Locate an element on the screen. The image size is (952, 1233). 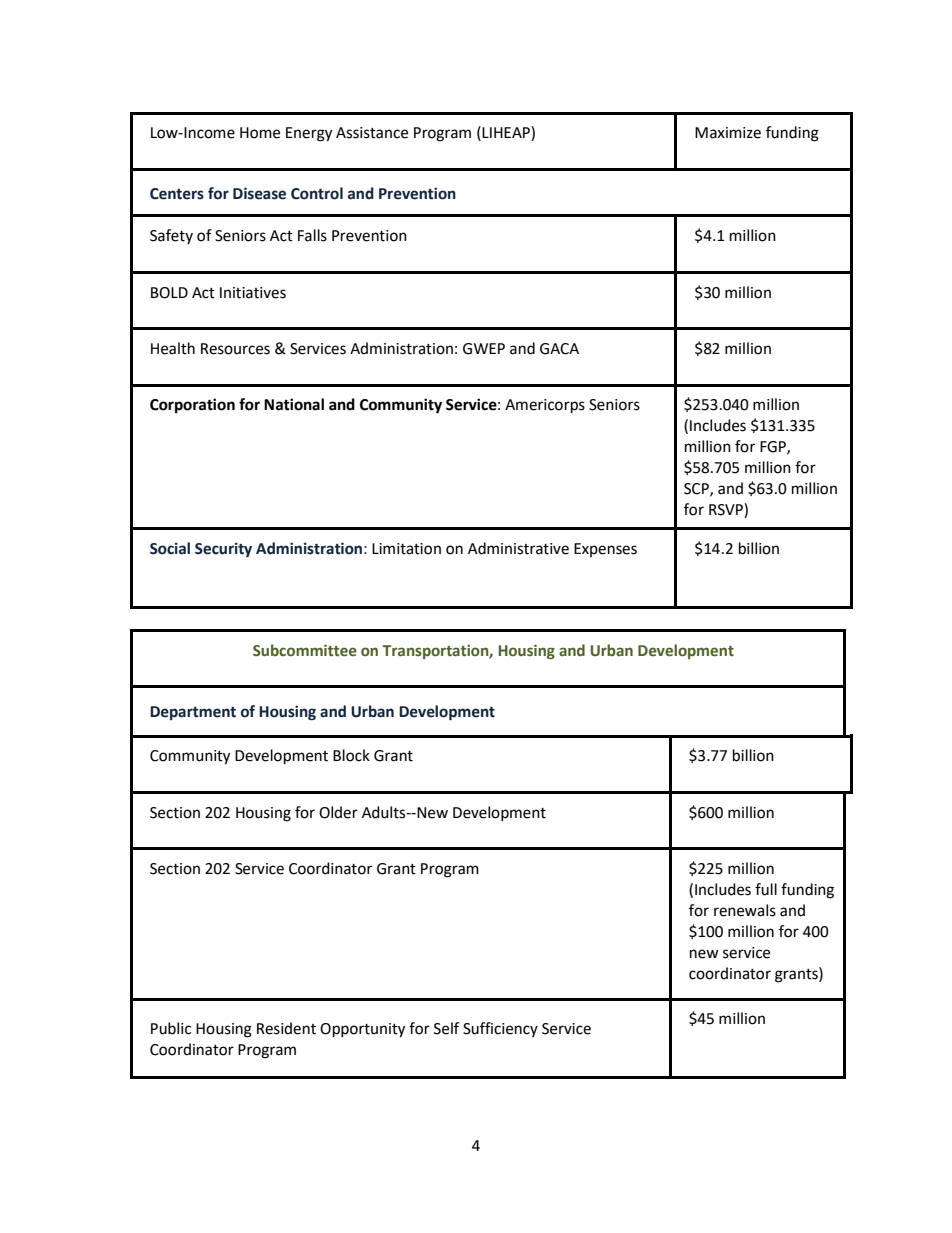
renewals is located at coordinates (745, 910).
